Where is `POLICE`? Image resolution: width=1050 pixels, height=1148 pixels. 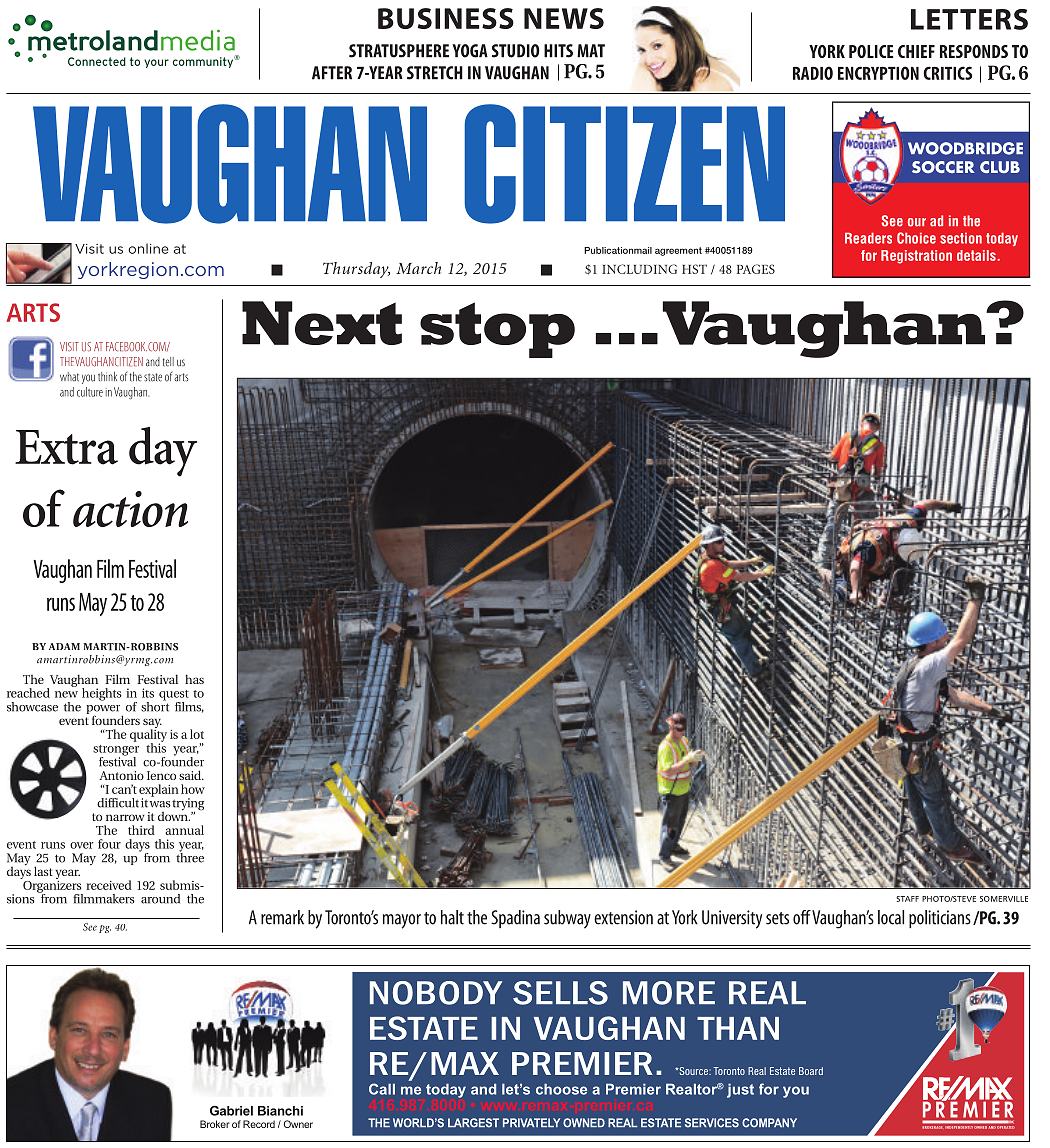
POLICE is located at coordinates (871, 51).
